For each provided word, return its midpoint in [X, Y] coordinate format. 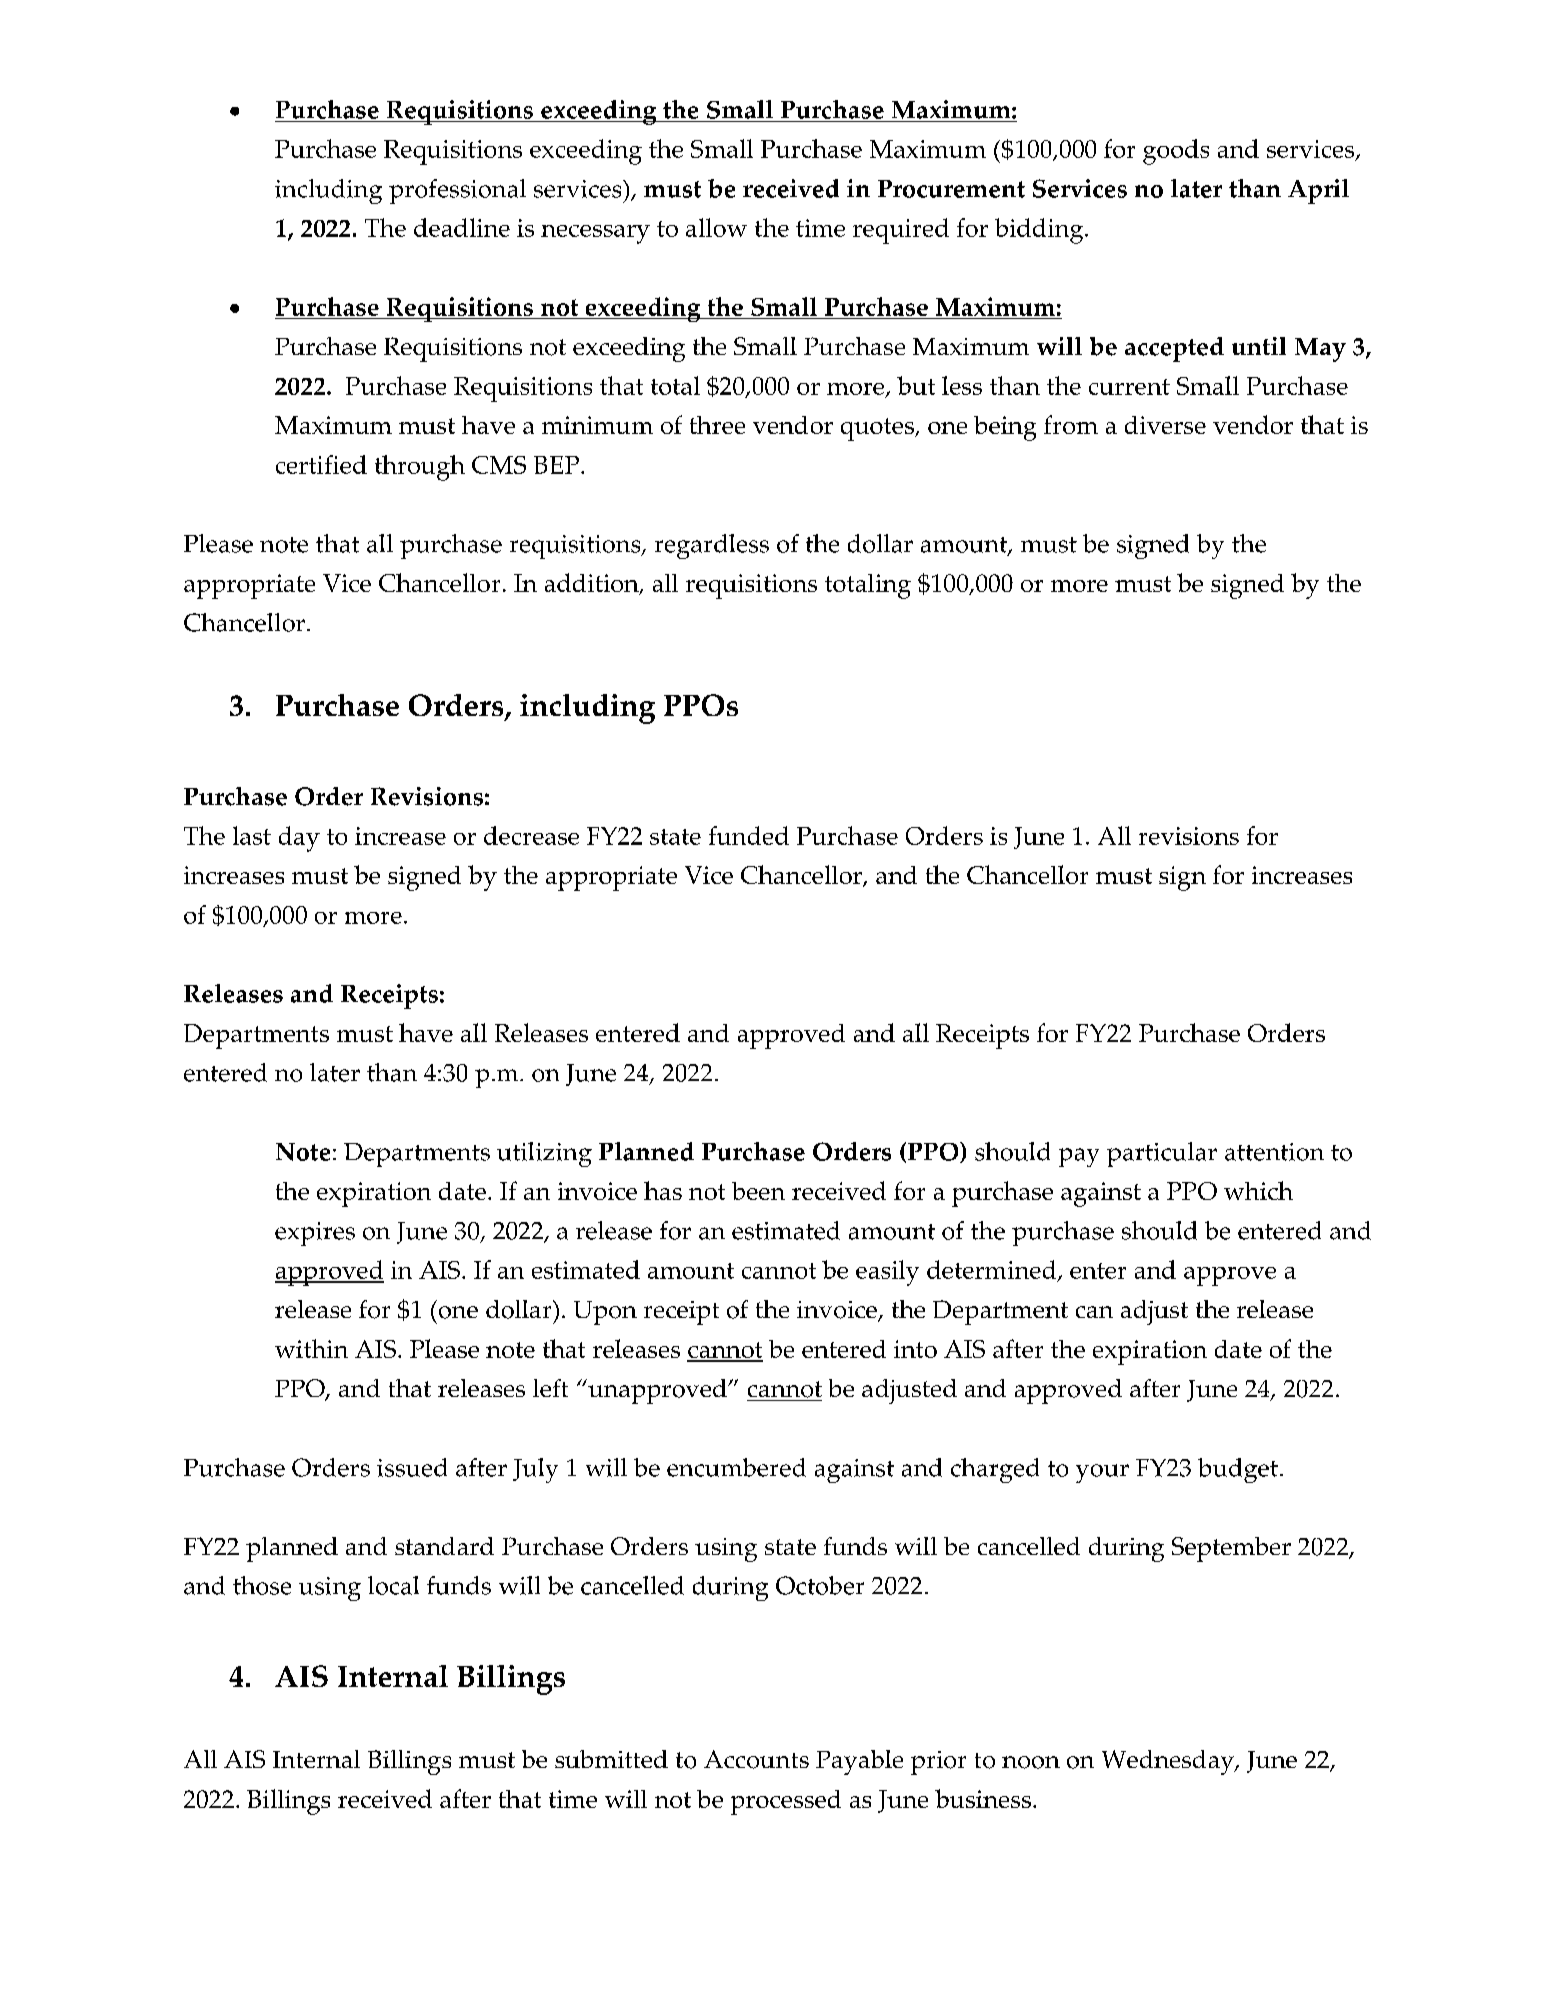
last [252, 835]
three [717, 425]
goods [1176, 152]
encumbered [736, 1467]
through [420, 468]
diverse [1165, 425]
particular [1162, 1154]
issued [412, 1467]
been [758, 1191]
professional [457, 191]
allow [716, 227]
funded [749, 835]
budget [1238, 1470]
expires [315, 1234]
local [393, 1585]
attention [1274, 1152]
